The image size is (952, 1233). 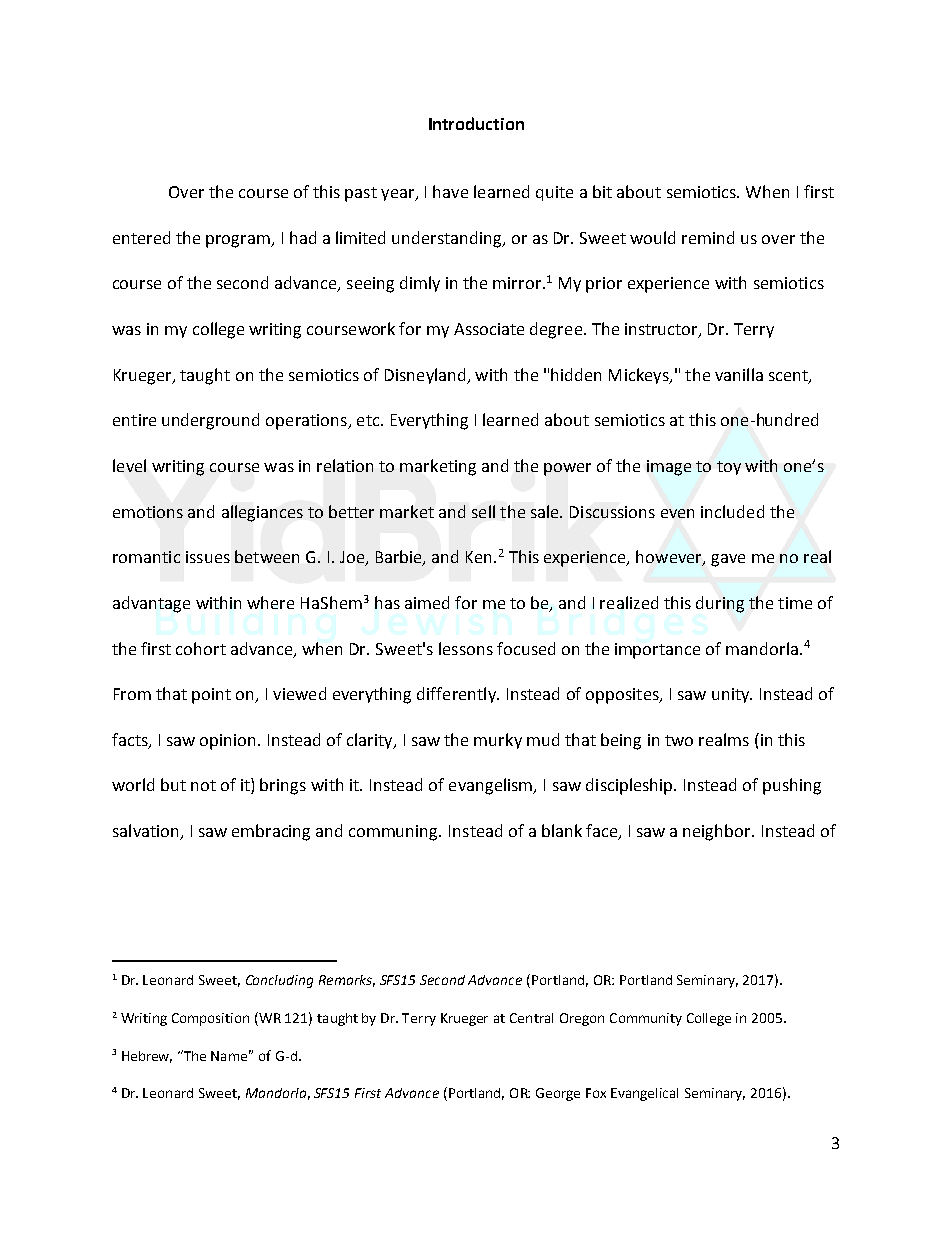 What do you see at coordinates (211, 696) in the screenshot?
I see `point` at bounding box center [211, 696].
